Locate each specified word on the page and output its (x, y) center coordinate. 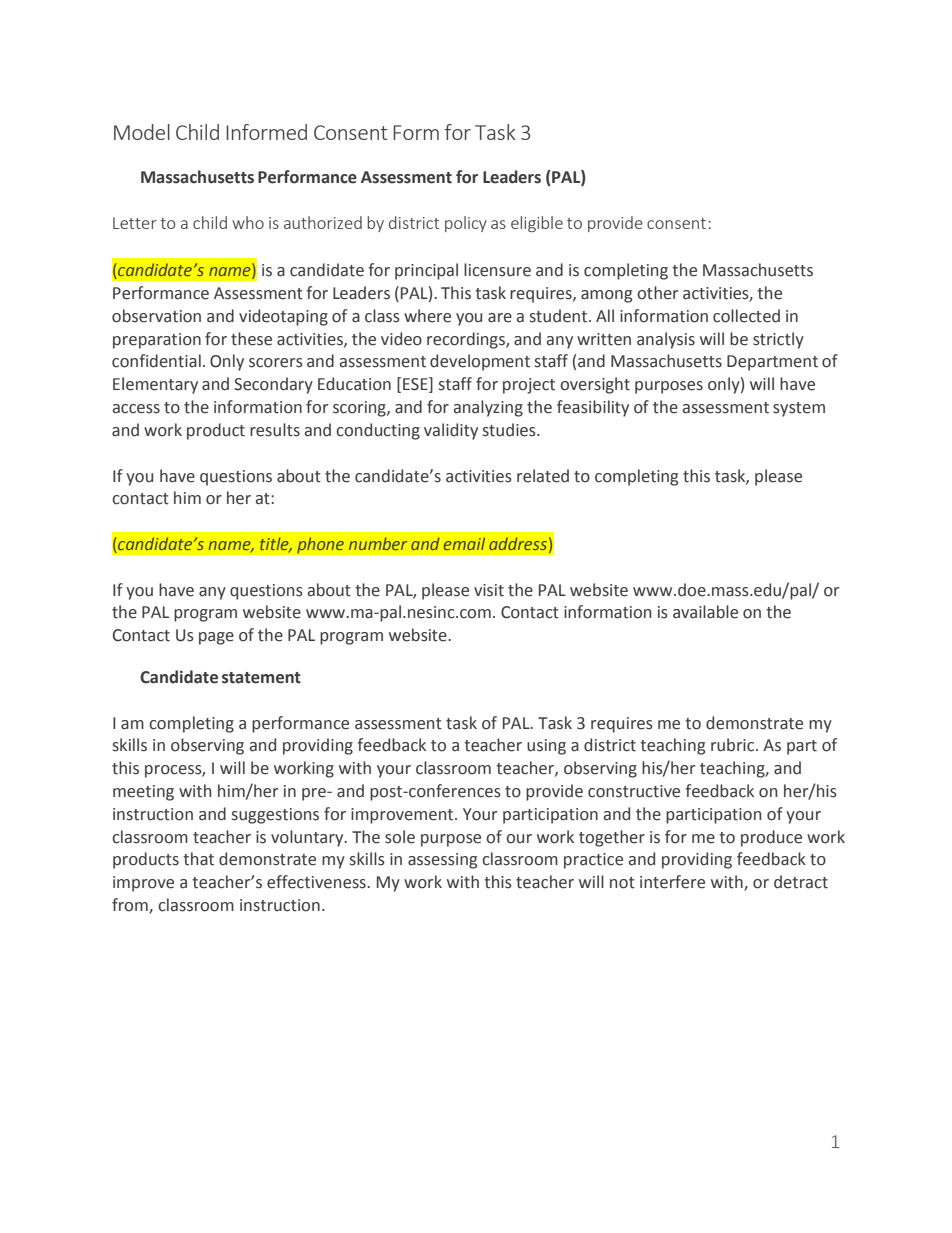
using (546, 747)
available (705, 612)
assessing (442, 861)
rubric (734, 745)
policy (466, 224)
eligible (537, 224)
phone (320, 545)
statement (261, 678)
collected (746, 316)
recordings (467, 340)
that (198, 859)
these (251, 339)
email (464, 543)
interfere (672, 882)
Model (142, 132)
